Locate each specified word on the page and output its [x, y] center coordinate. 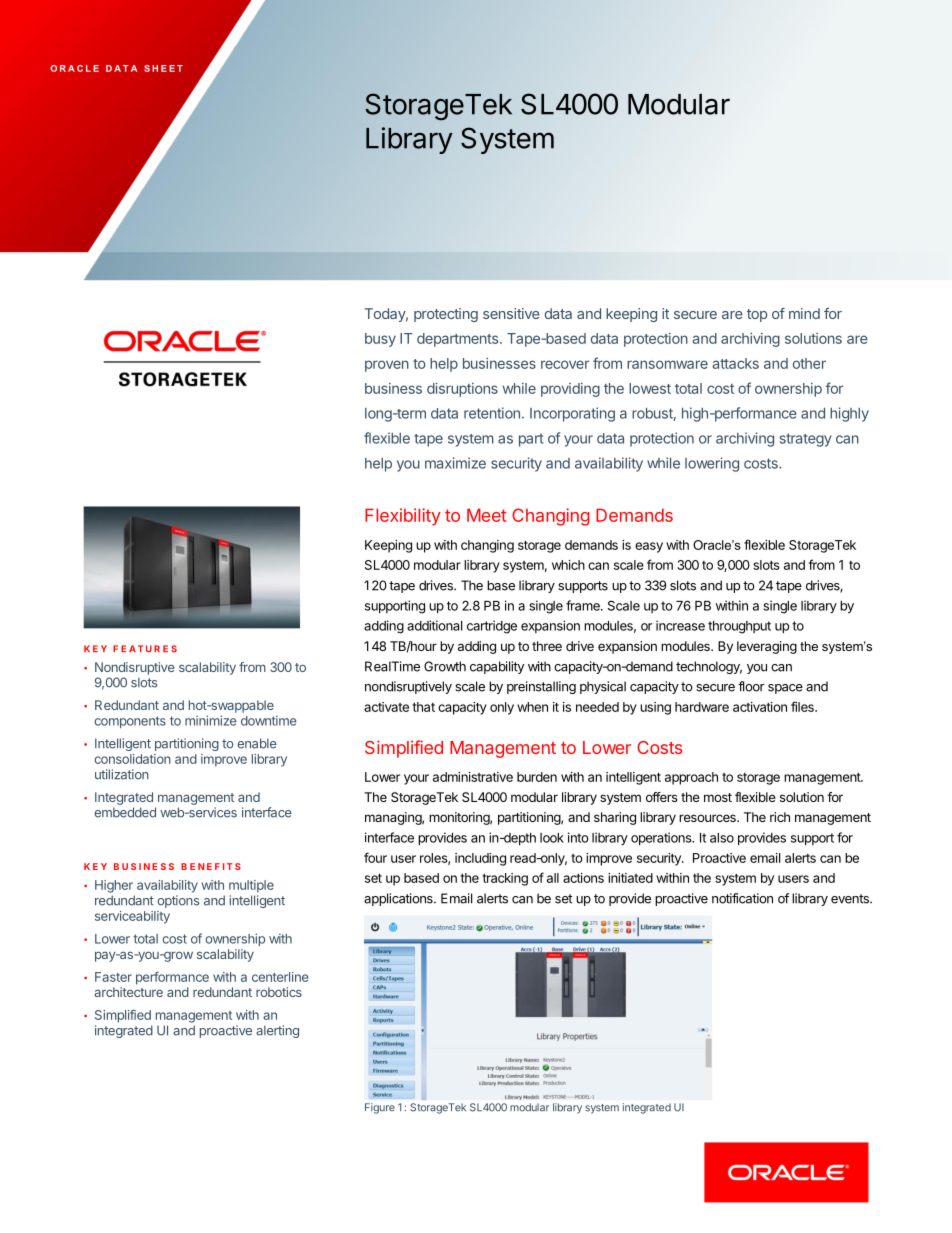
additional [434, 625]
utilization [122, 774]
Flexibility [403, 517]
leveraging [767, 647]
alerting [277, 1031]
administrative [473, 777]
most [718, 797]
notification [742, 898]
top [757, 315]
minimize [211, 720]
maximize [455, 463]
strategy [806, 440]
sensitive [511, 313]
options [178, 901]
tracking [505, 879]
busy [380, 340]
